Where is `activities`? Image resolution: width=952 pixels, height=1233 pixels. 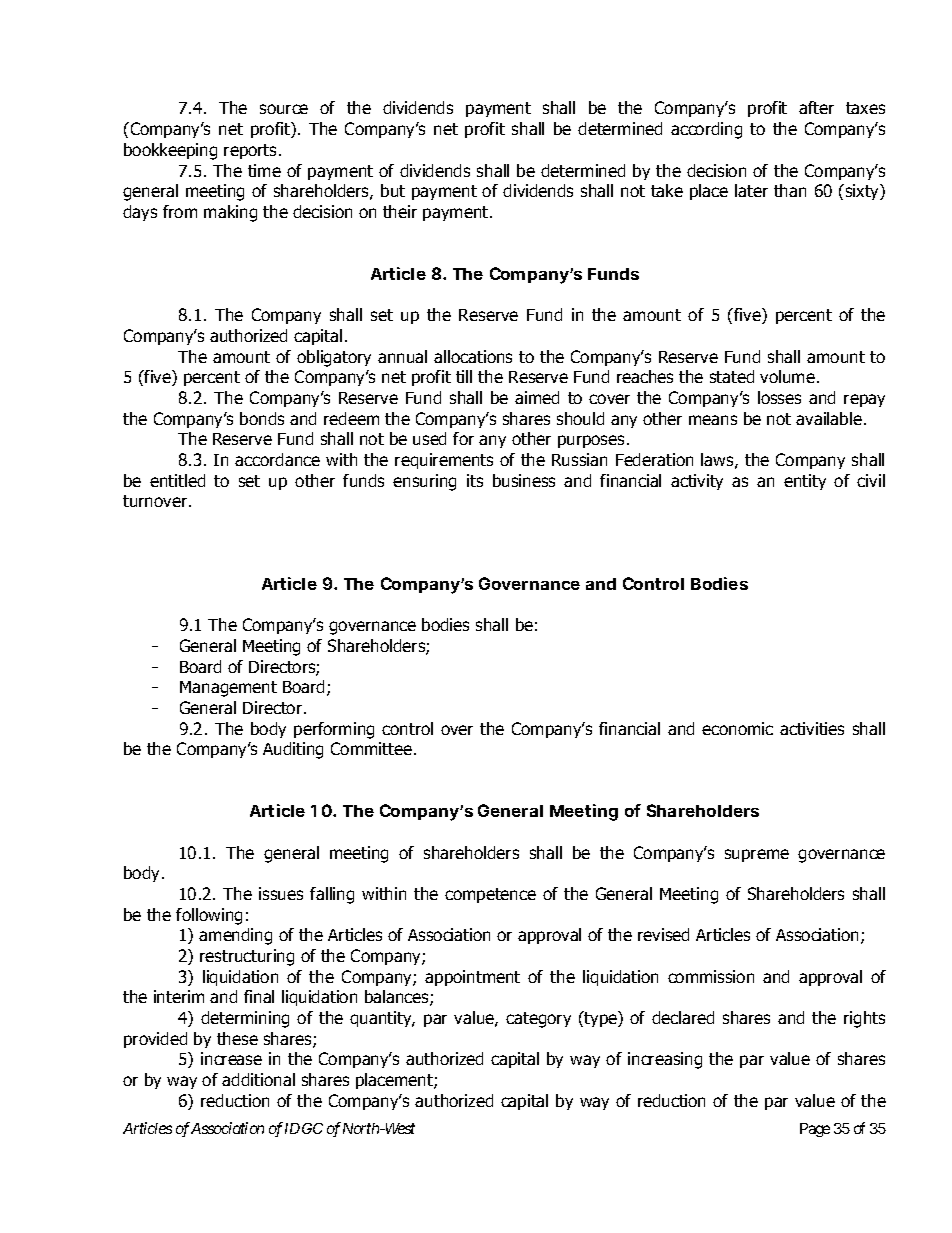 activities is located at coordinates (812, 728).
